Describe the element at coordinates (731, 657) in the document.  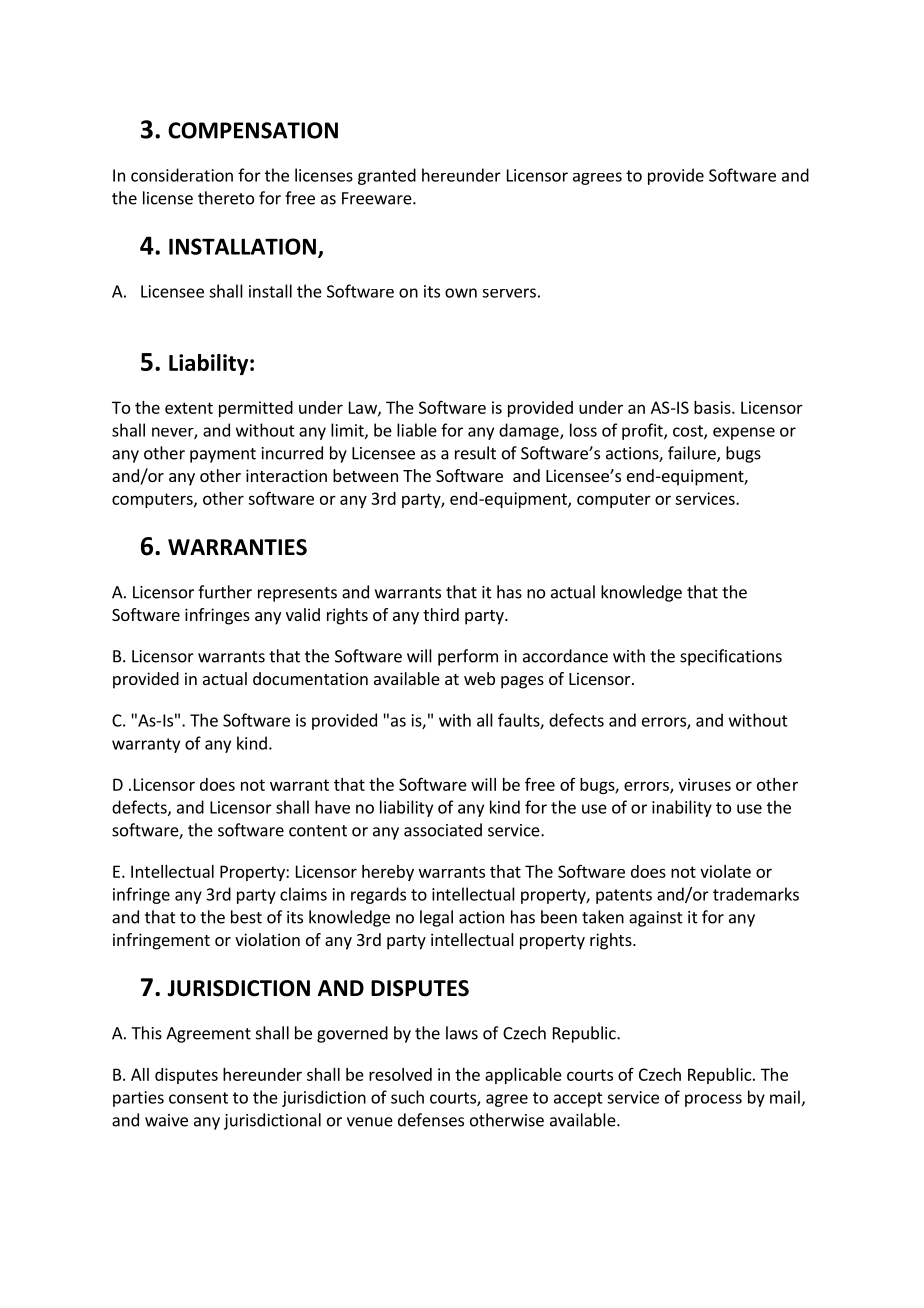
I see `specifications` at that location.
